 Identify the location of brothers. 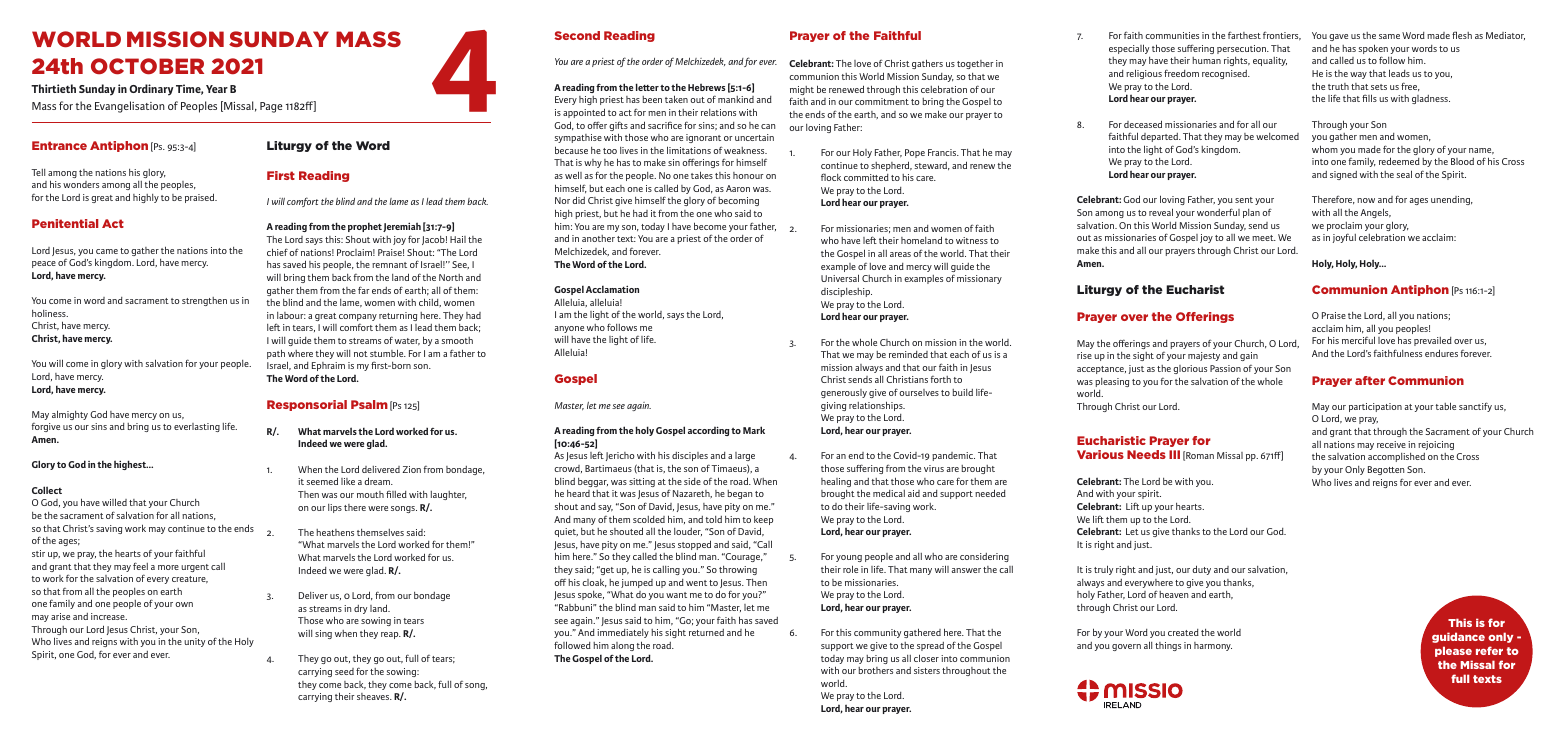
(875, 670).
